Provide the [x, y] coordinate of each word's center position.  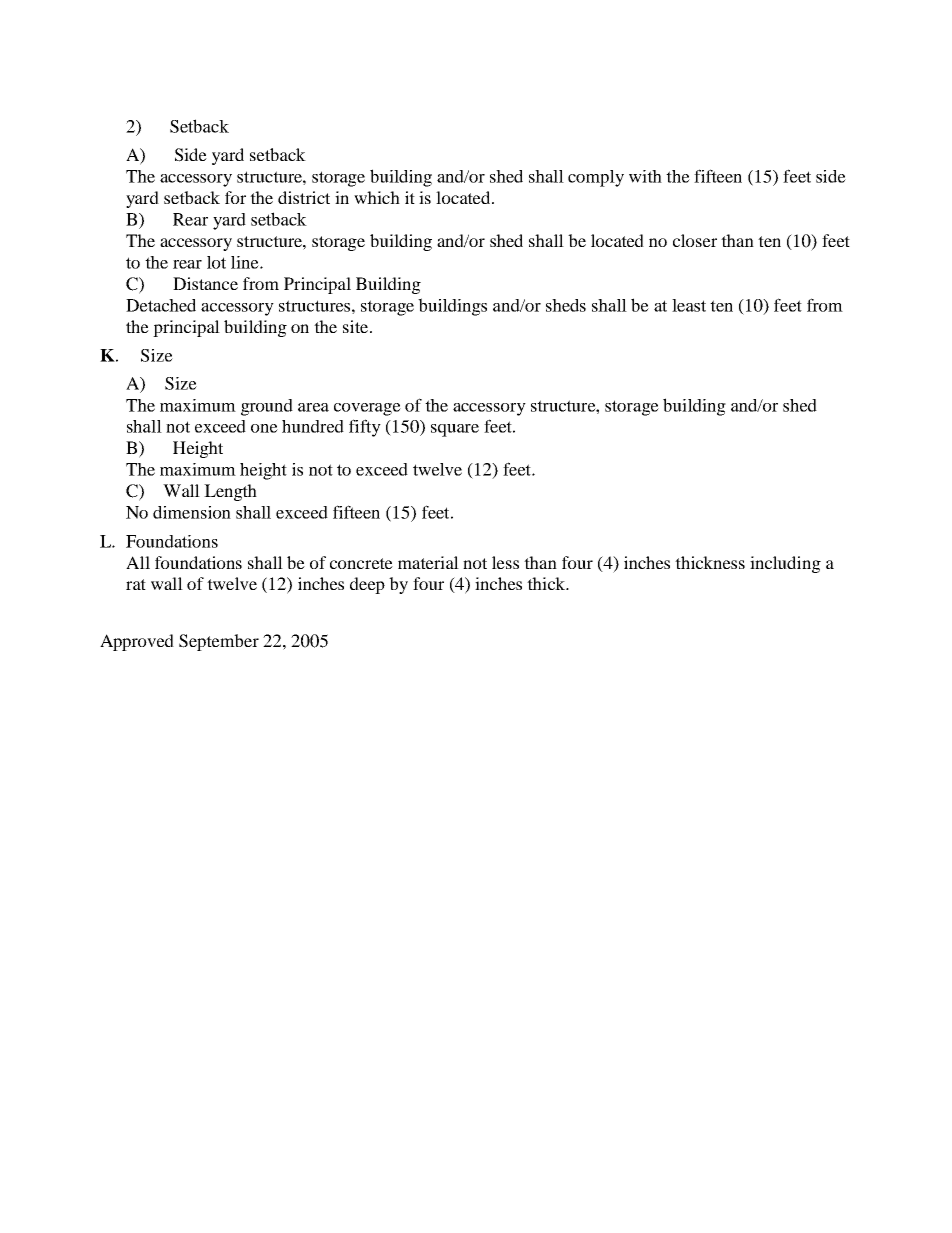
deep [367, 585]
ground [267, 407]
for [235, 197]
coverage [367, 409]
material [428, 562]
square [455, 430]
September [219, 642]
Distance [205, 283]
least [689, 305]
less [505, 562]
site [355, 326]
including [785, 564]
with [645, 176]
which [377, 197]
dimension [192, 512]
